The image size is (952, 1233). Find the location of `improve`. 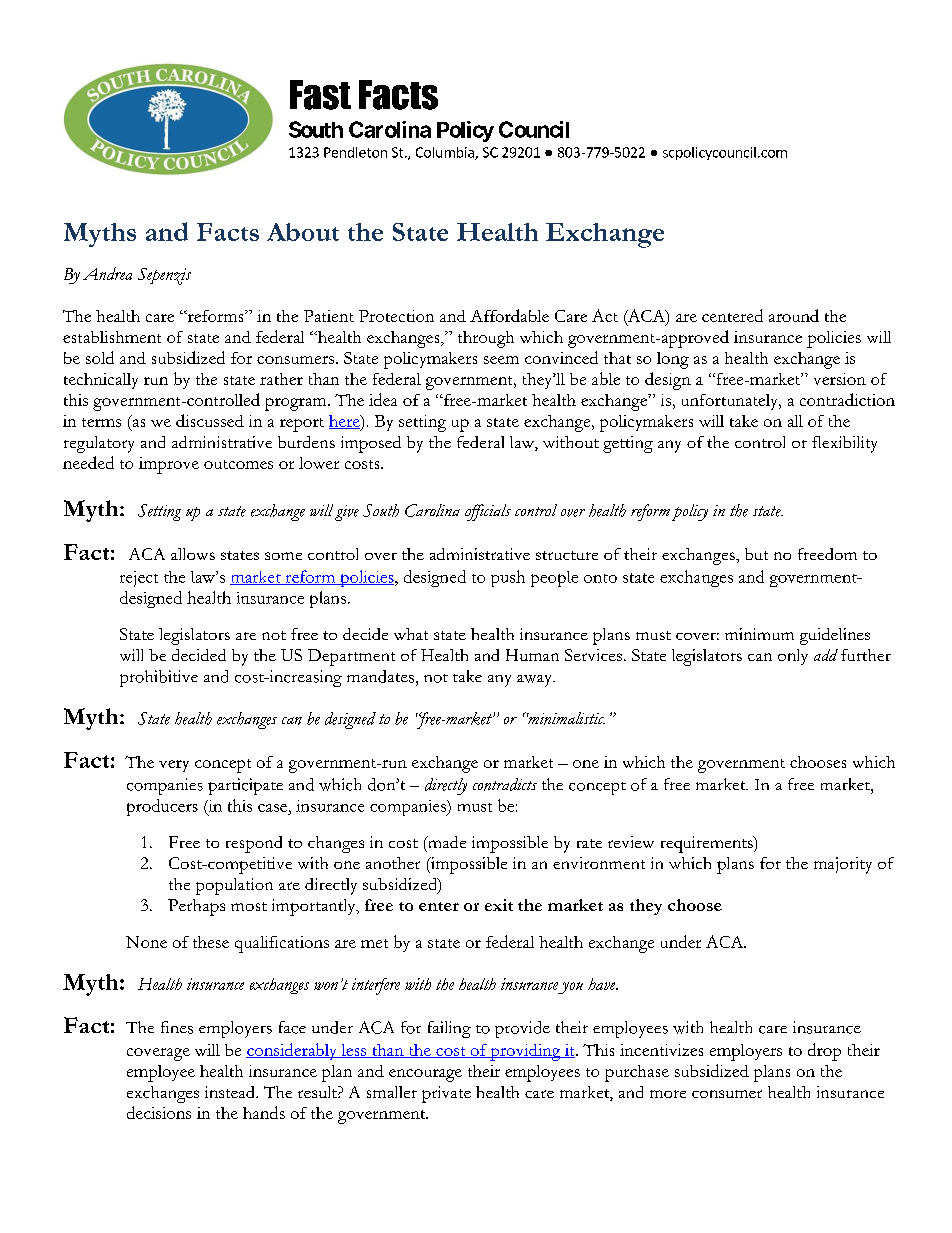

improve is located at coordinates (169, 465).
